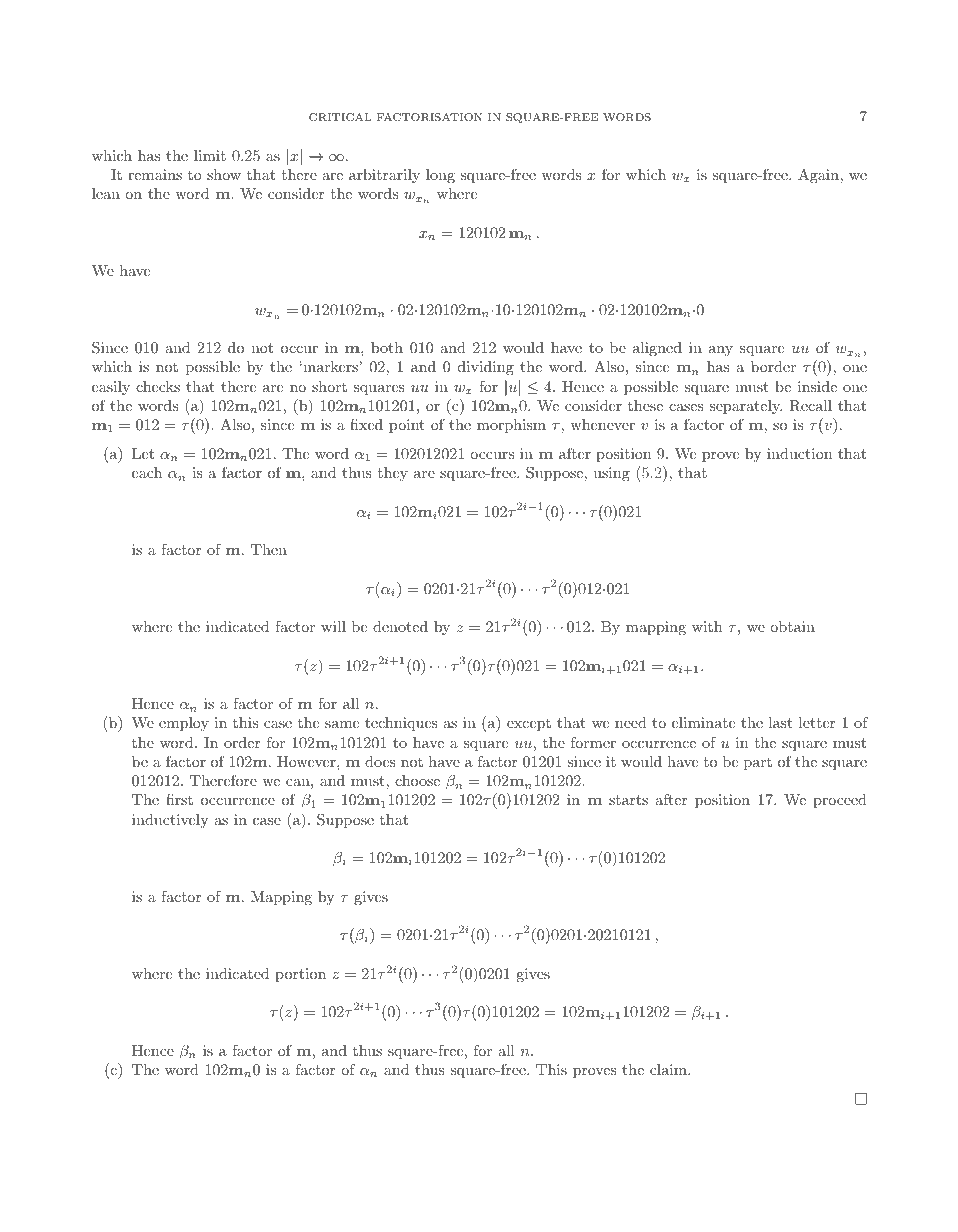  I want to click on induction, so click(799, 453).
